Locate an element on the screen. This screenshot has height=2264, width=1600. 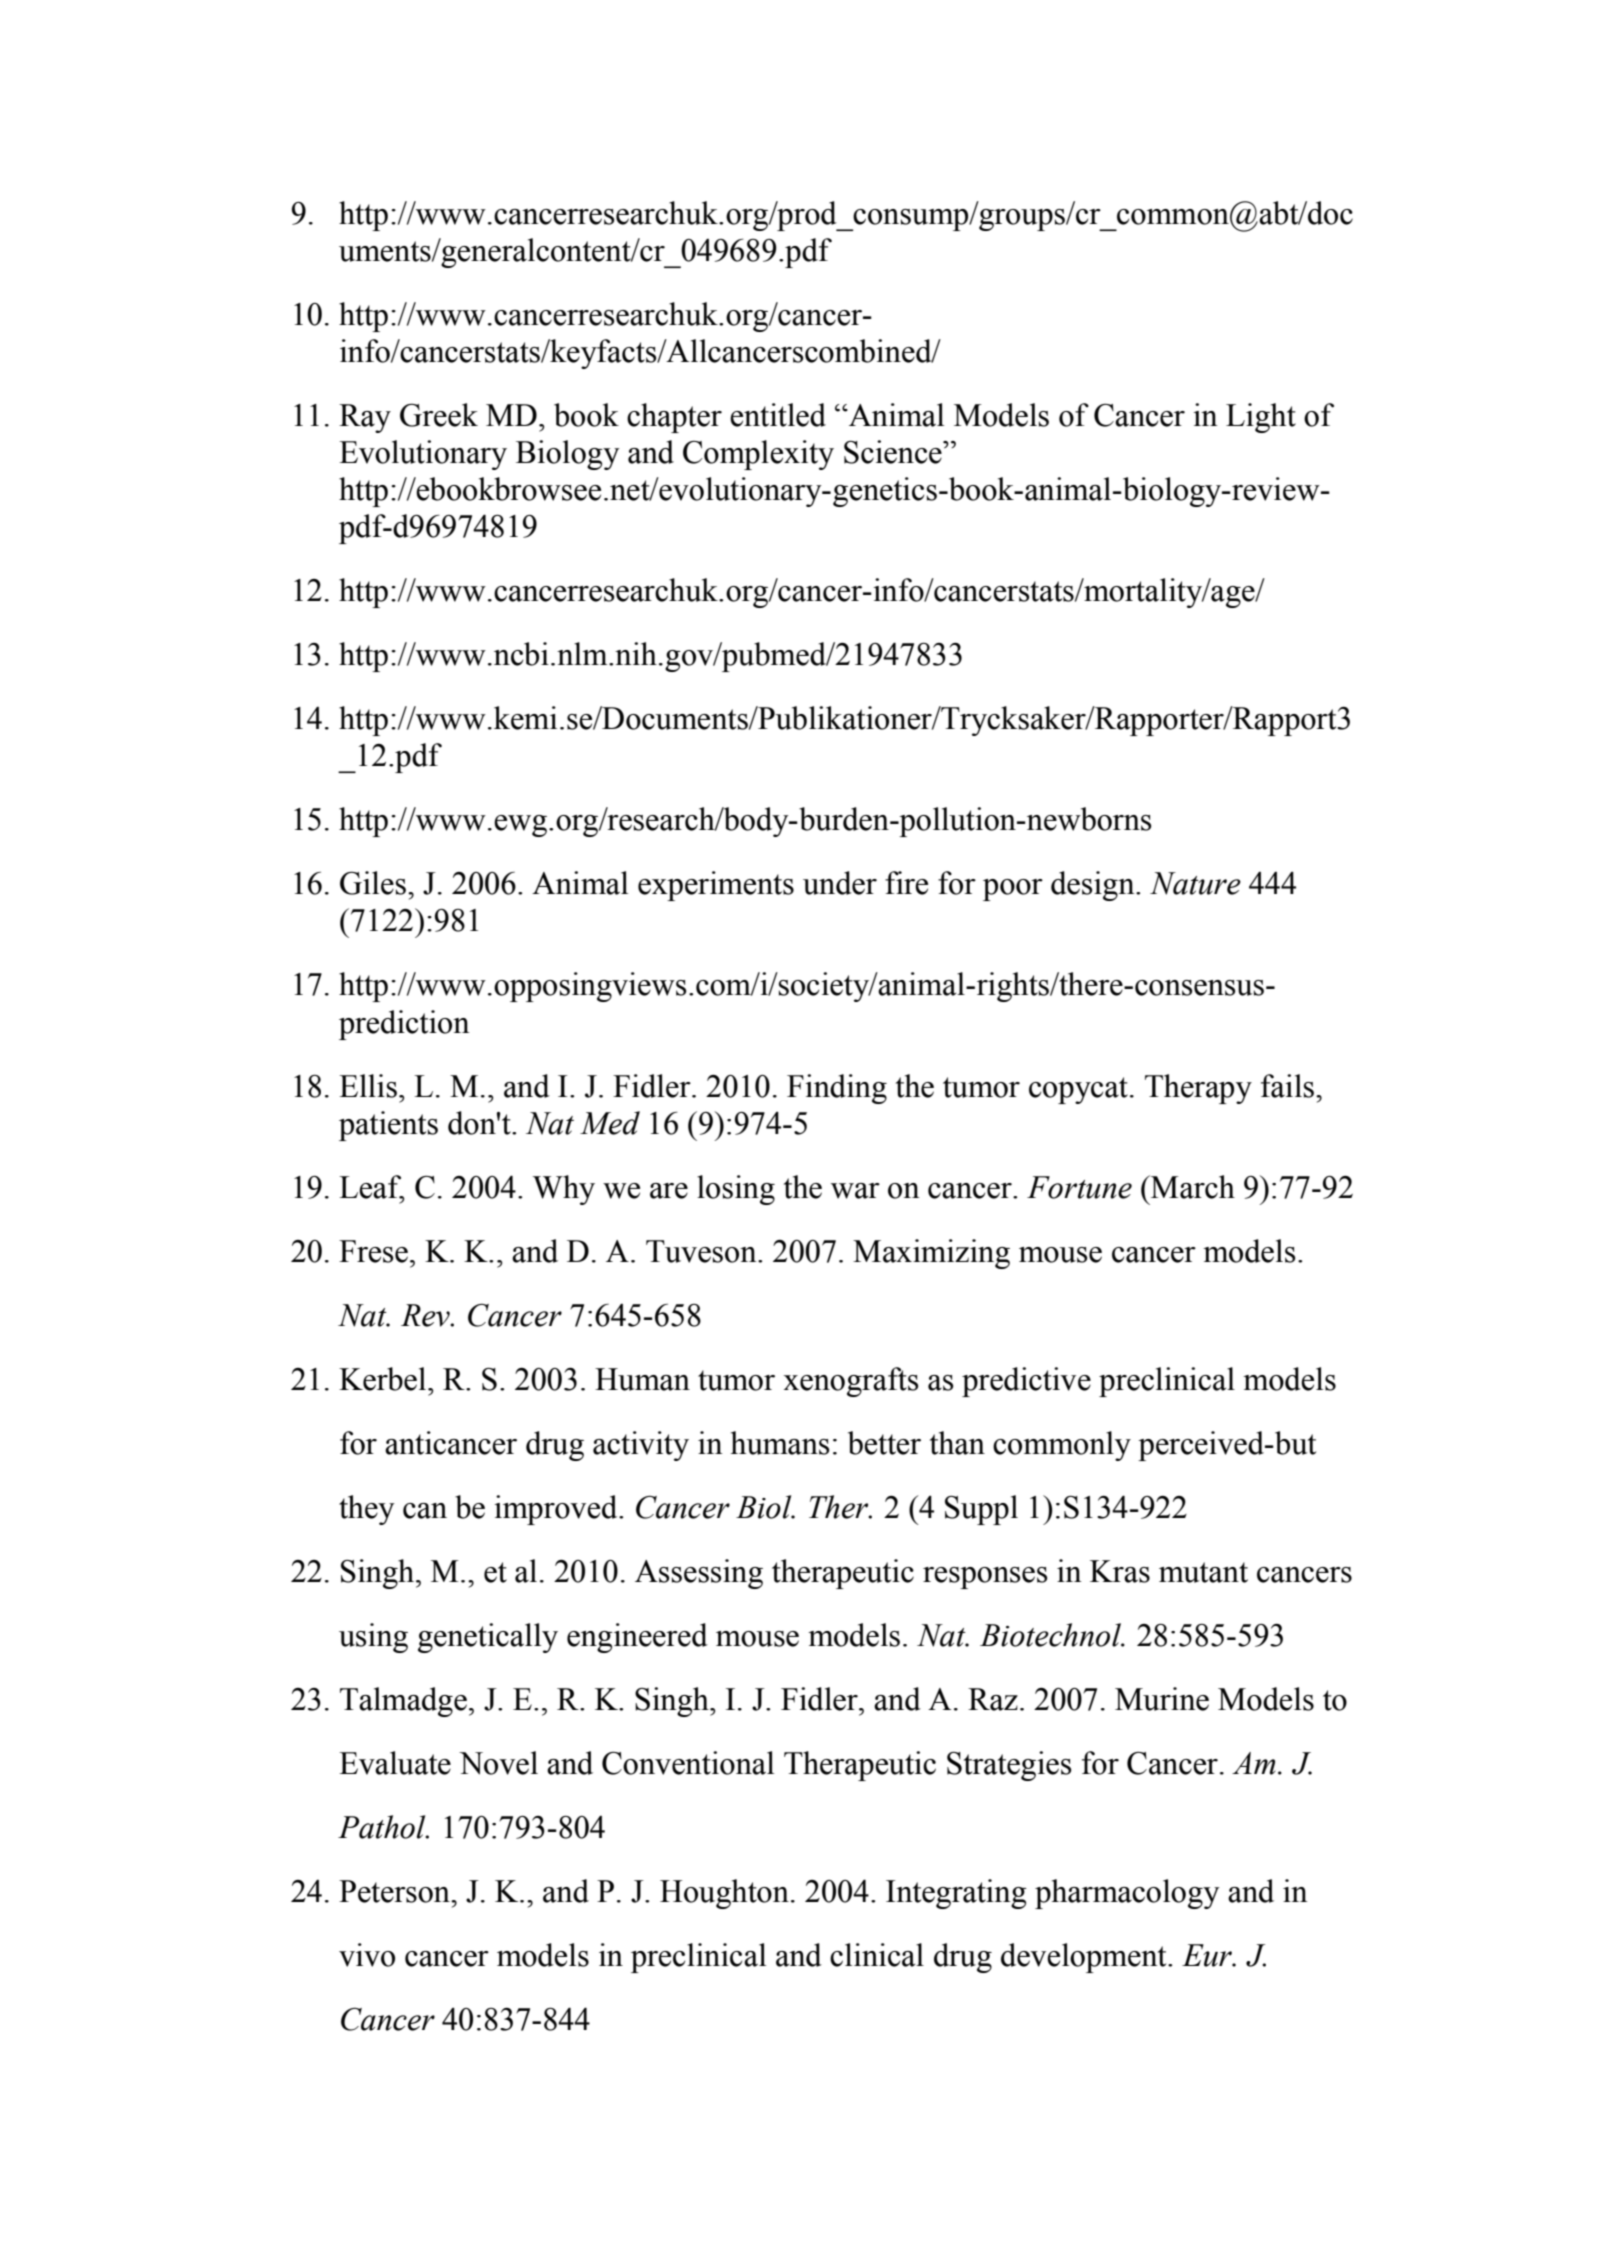
Science is located at coordinates (894, 452).
